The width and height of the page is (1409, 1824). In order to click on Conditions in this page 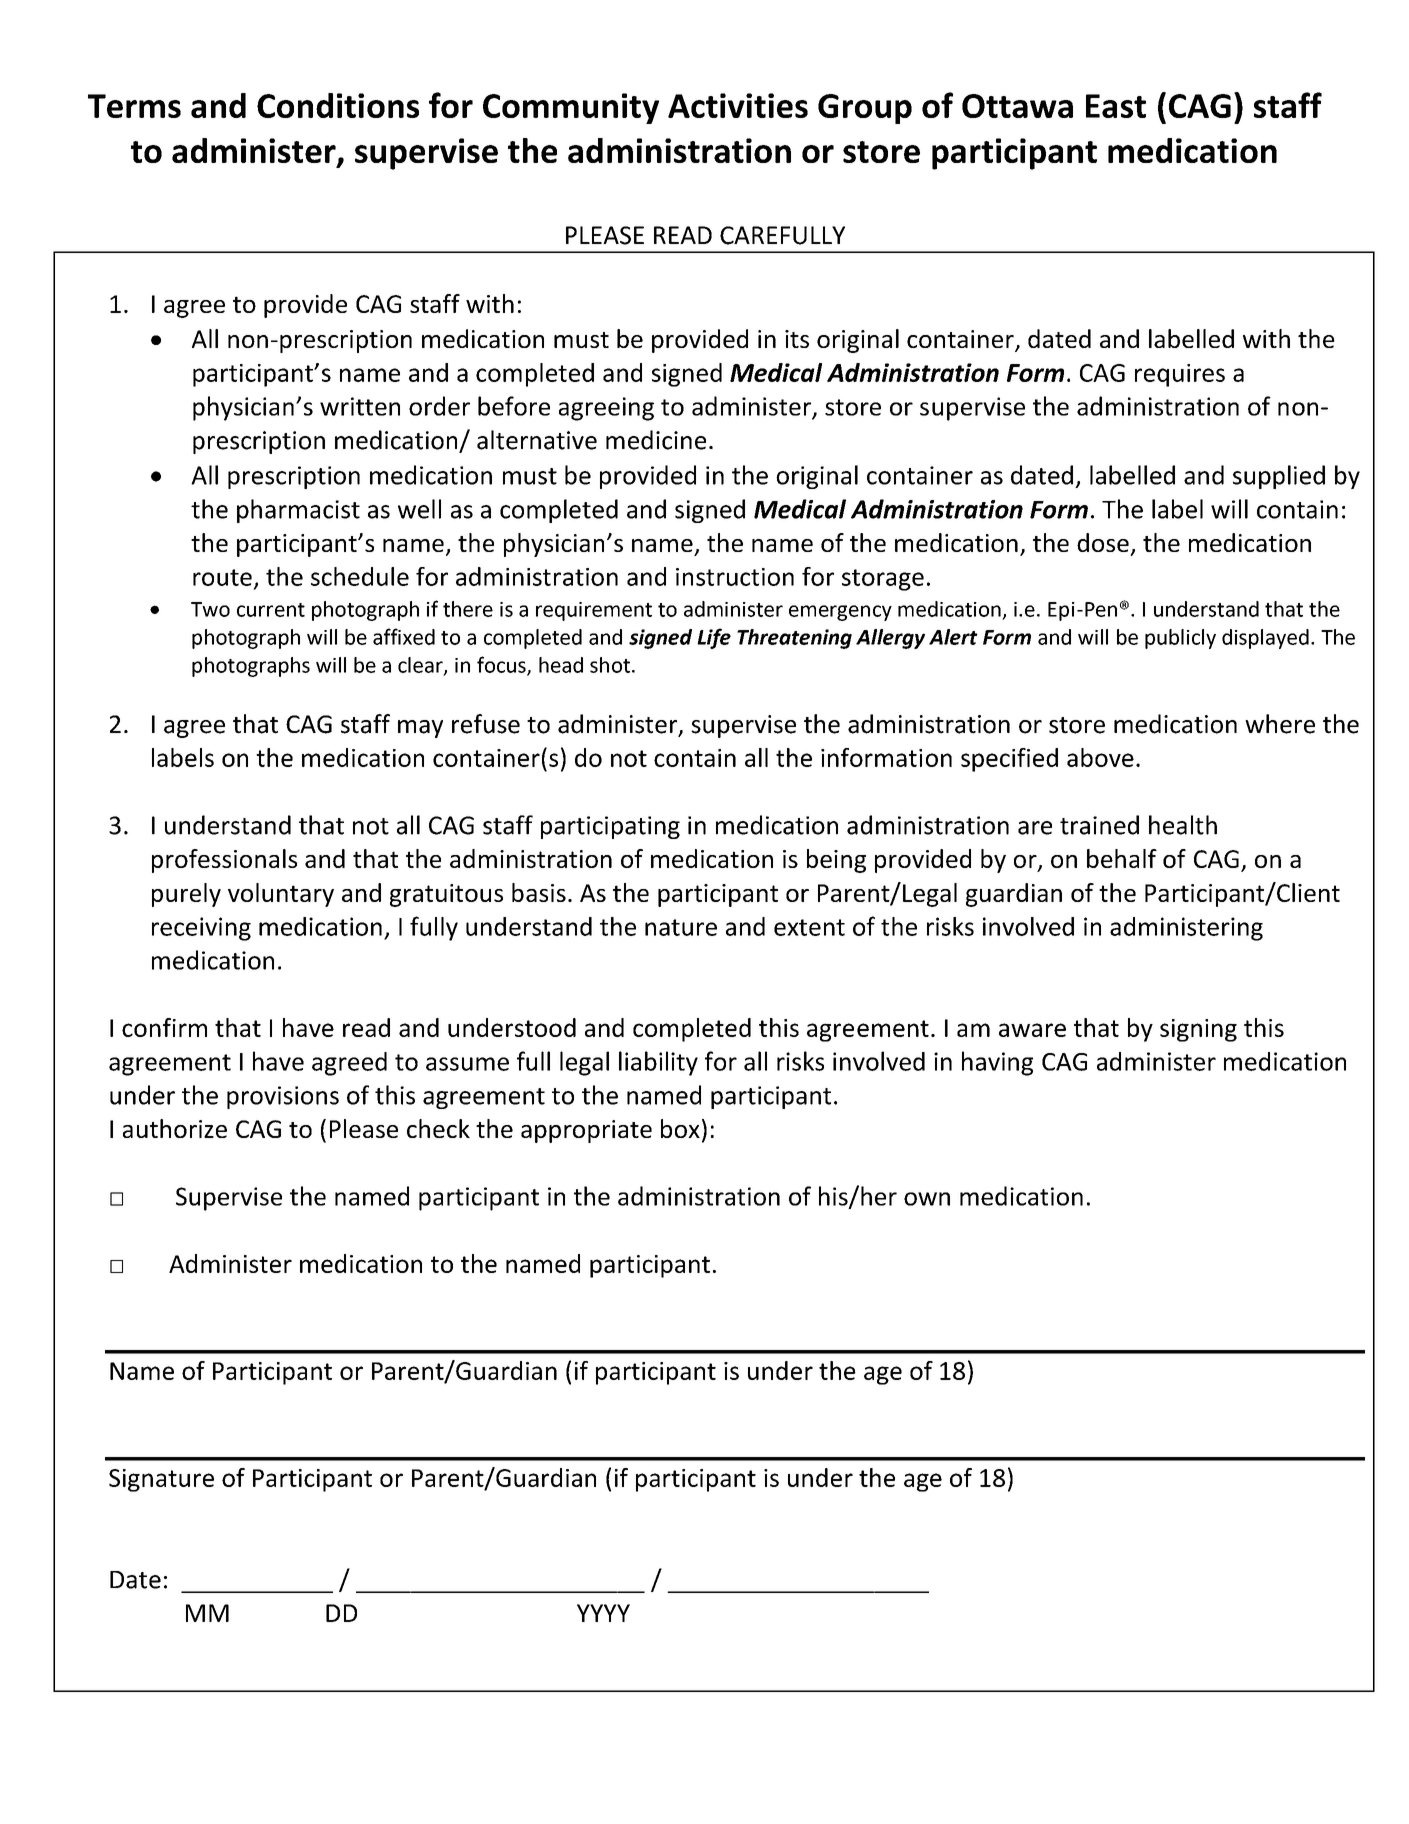, I will do `click(338, 105)`.
